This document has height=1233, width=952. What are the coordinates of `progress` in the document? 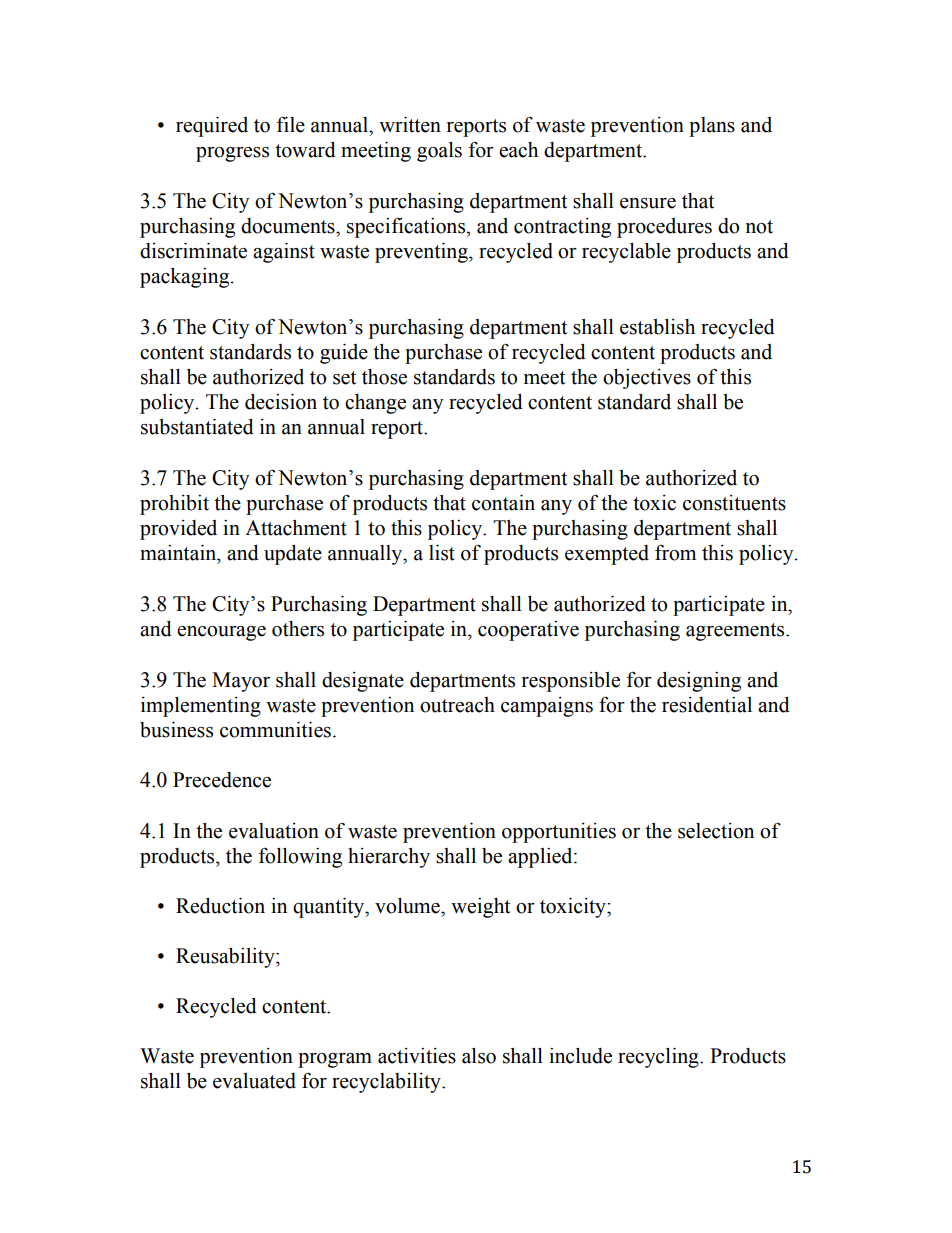 It's located at (232, 154).
